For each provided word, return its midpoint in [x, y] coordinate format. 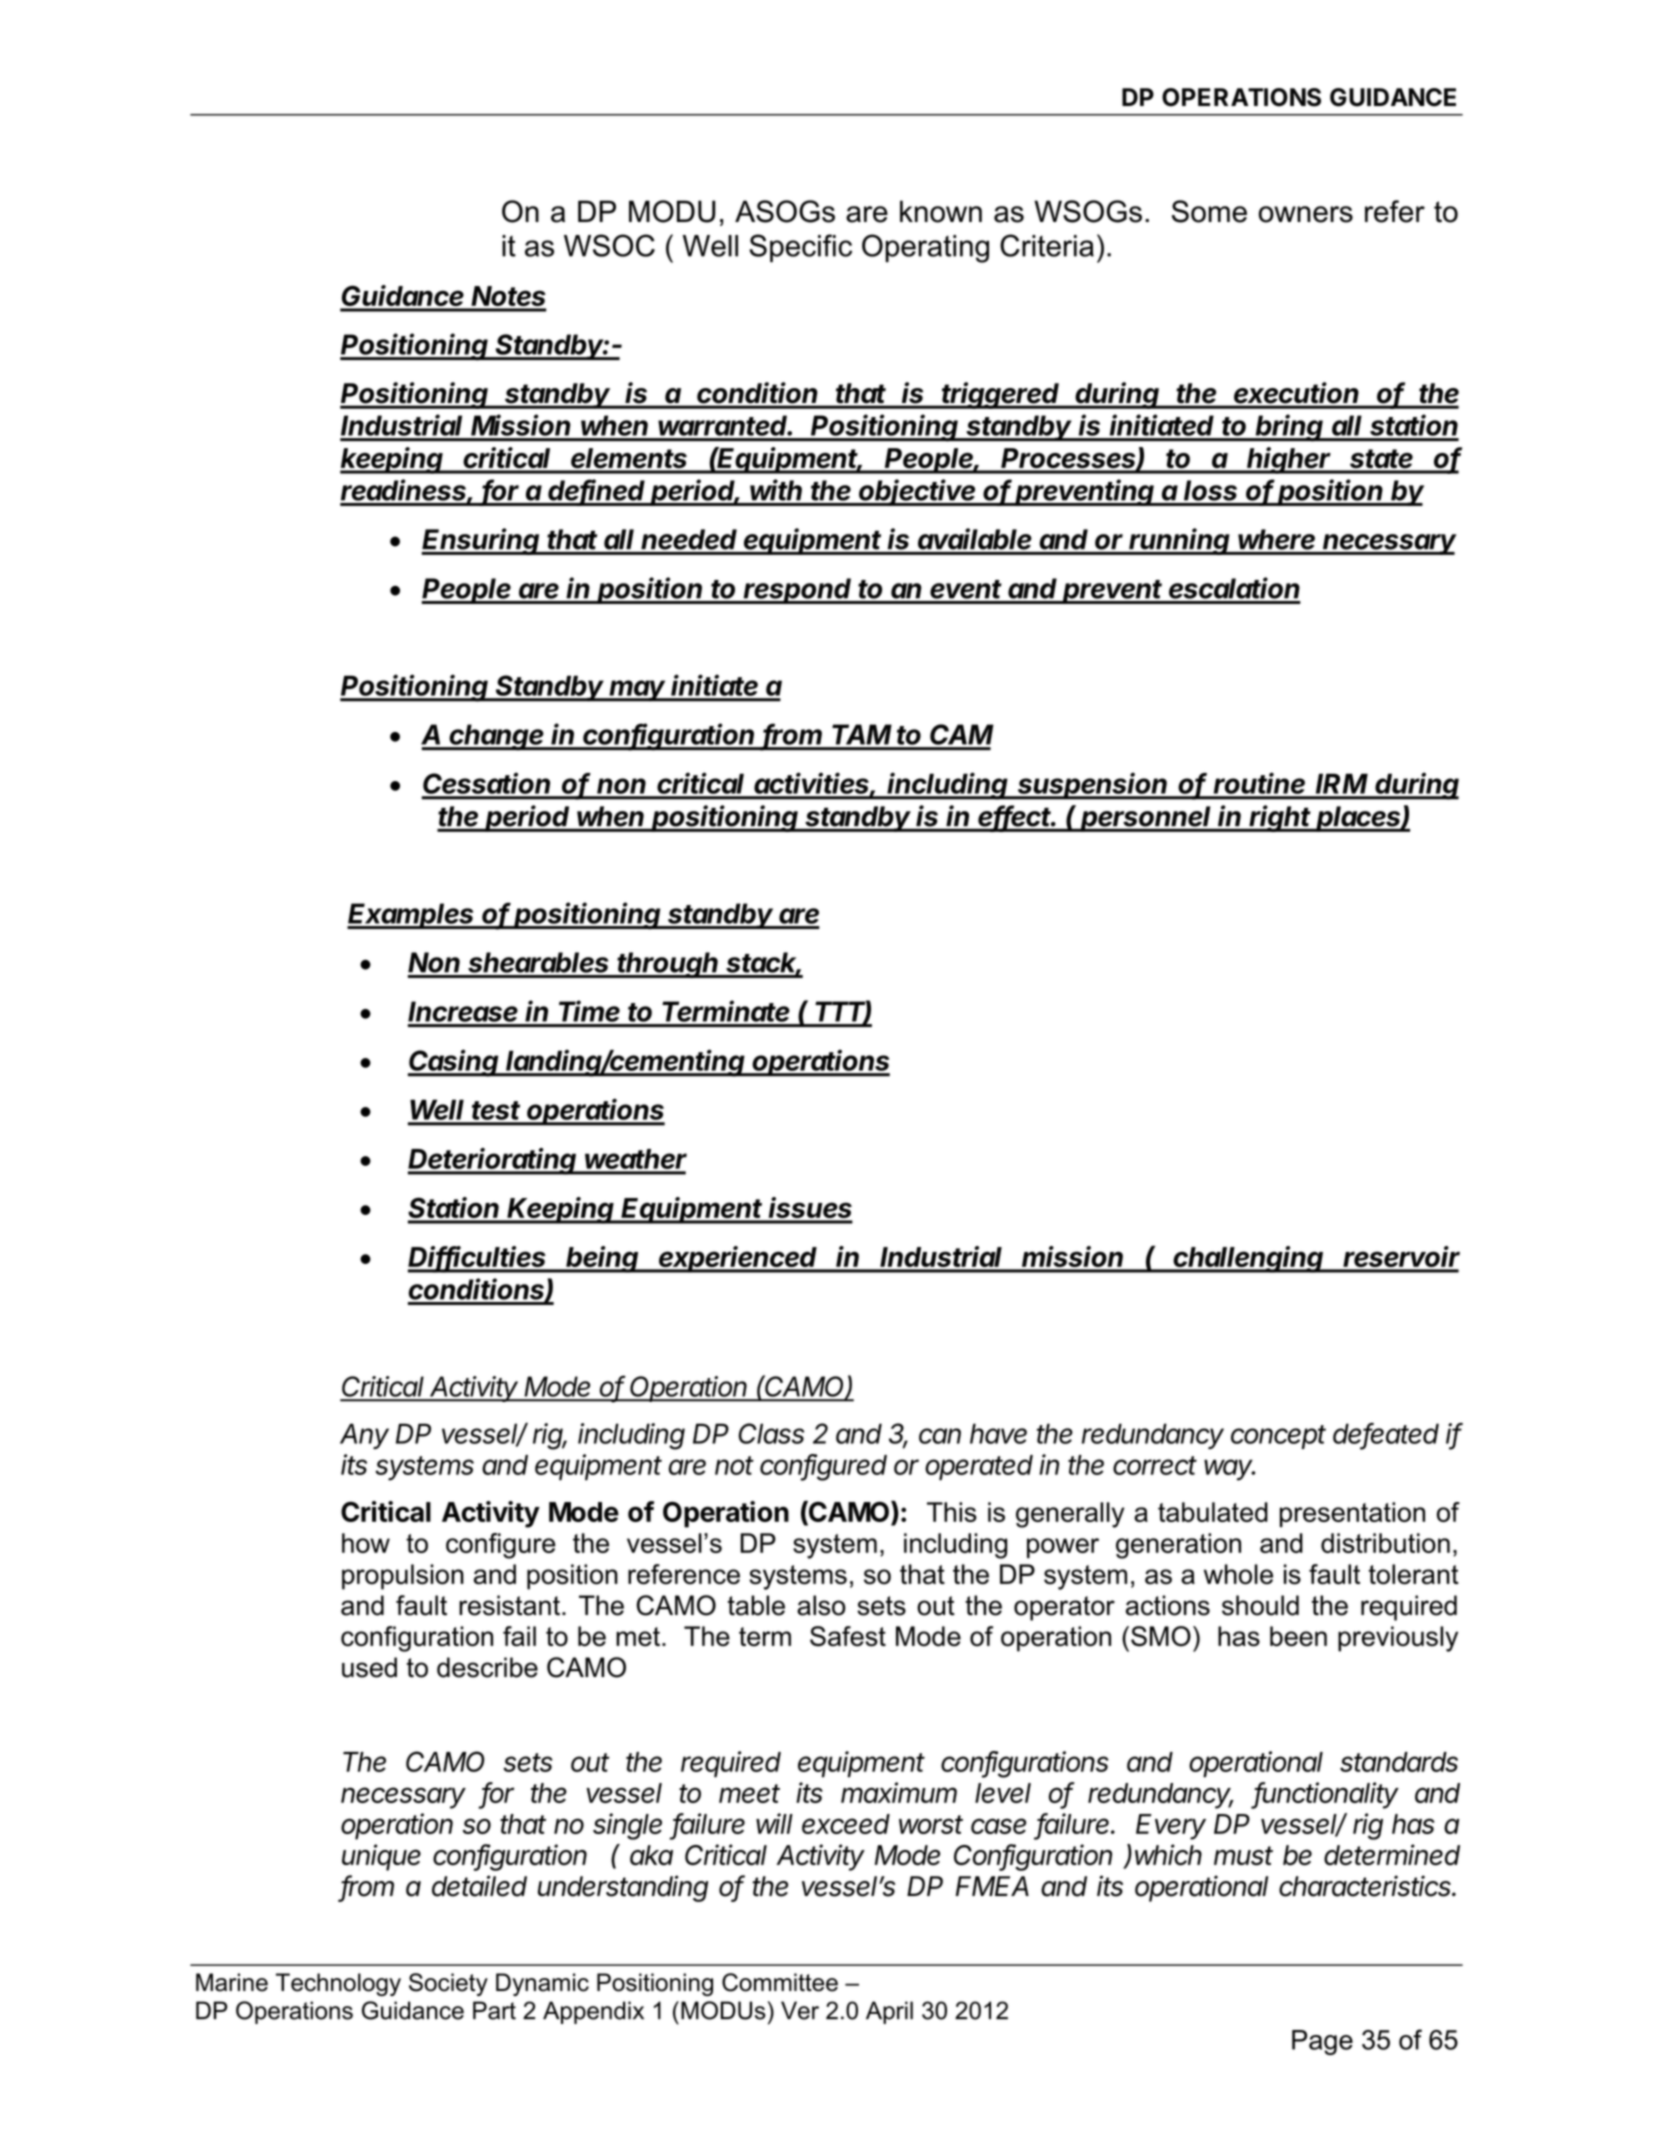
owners [1306, 214]
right [1281, 818]
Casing [455, 1063]
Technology [338, 1984]
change [497, 737]
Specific [800, 248]
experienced [739, 1259]
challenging [1249, 1259]
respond [799, 591]
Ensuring [482, 541]
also [821, 1605]
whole [1238, 1574]
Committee [780, 1982]
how [366, 1543]
